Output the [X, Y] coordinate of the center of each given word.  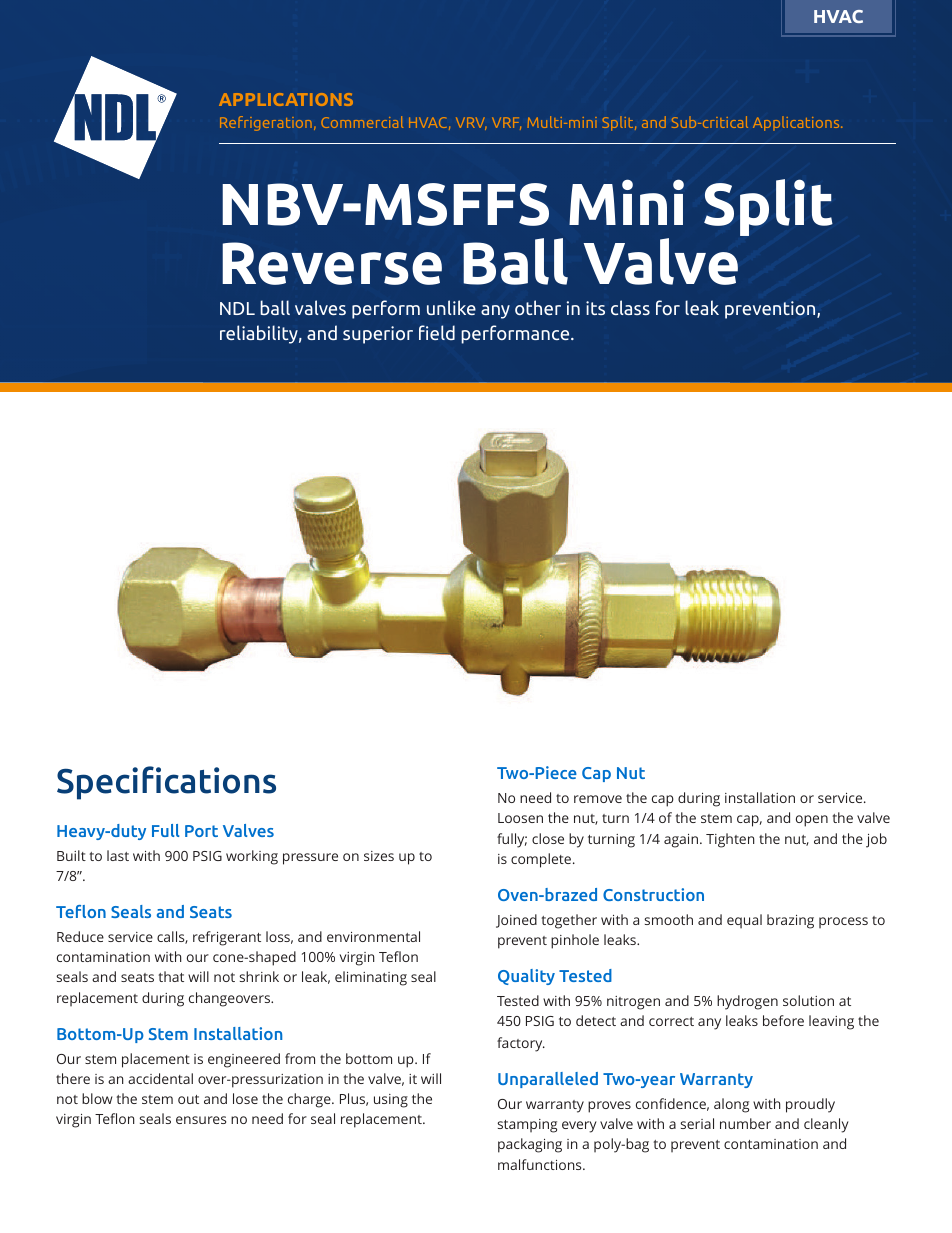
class [630, 307]
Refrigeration [266, 123]
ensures [201, 1120]
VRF [506, 123]
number [745, 1123]
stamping [527, 1126]
